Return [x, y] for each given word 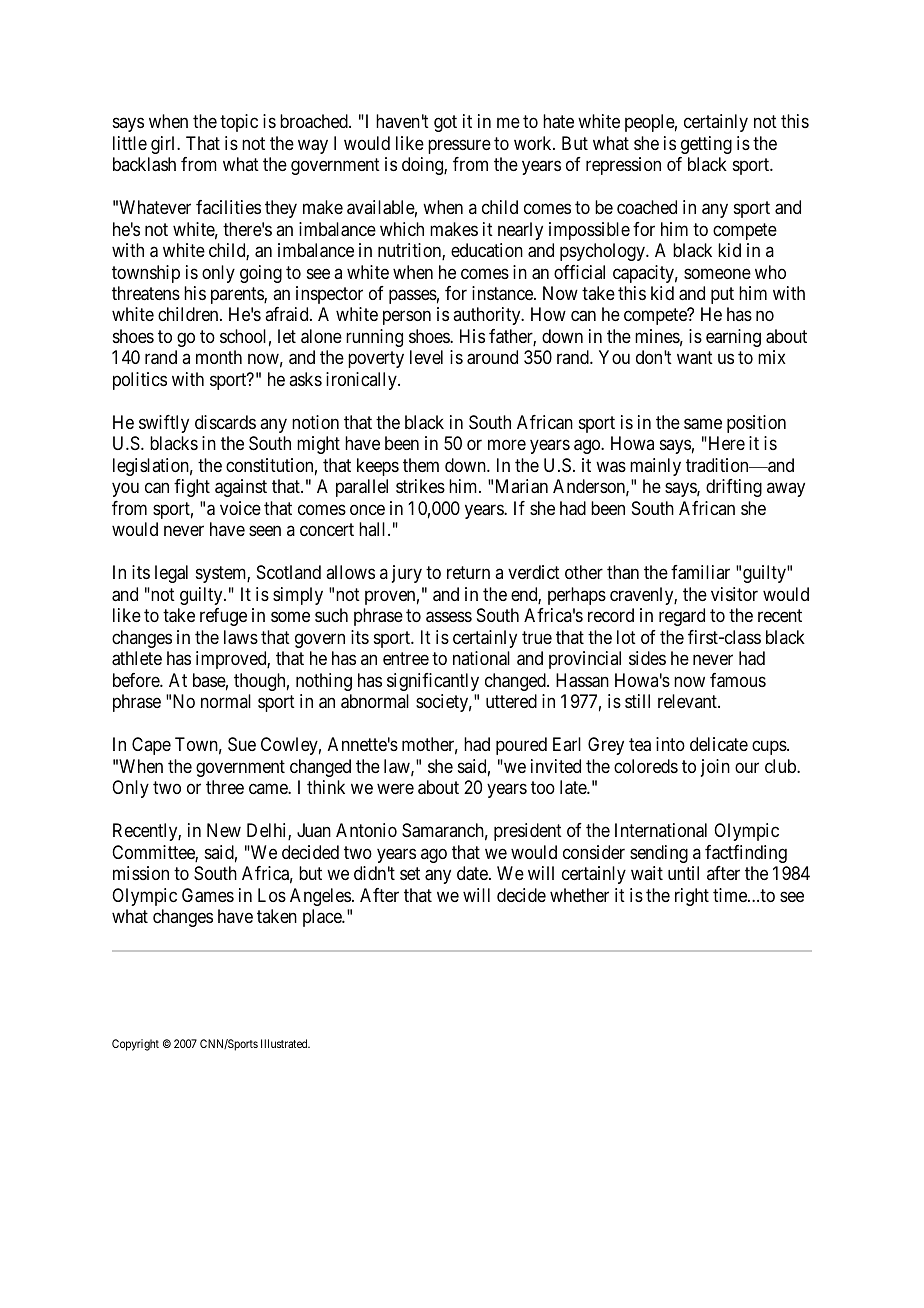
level [426, 357]
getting [706, 145]
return [468, 573]
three [225, 787]
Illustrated [285, 1043]
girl [164, 145]
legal [171, 574]
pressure [459, 146]
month [219, 357]
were [395, 788]
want [695, 358]
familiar [700, 572]
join [715, 768]
